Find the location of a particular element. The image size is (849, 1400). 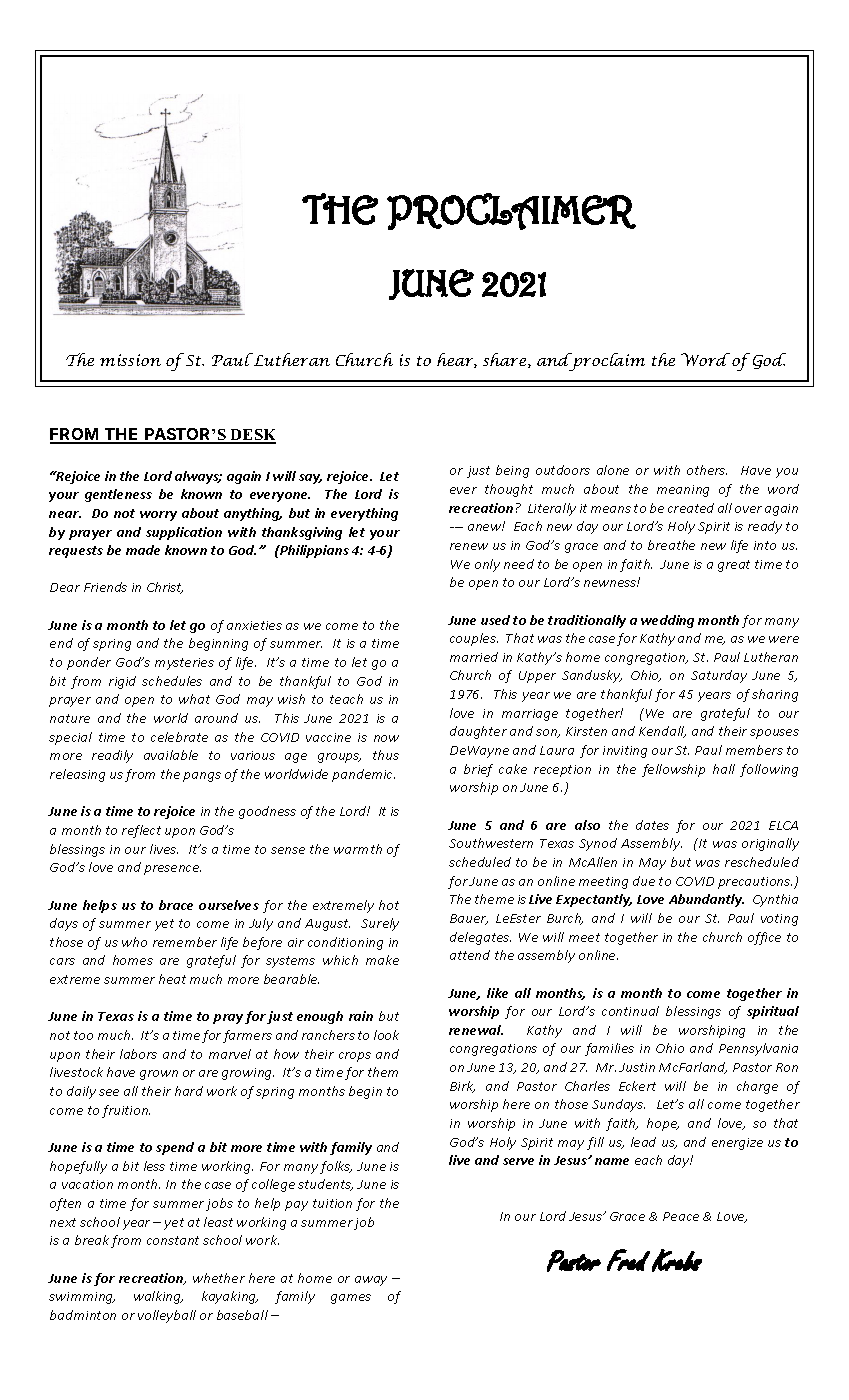

labors is located at coordinates (138, 1054).
